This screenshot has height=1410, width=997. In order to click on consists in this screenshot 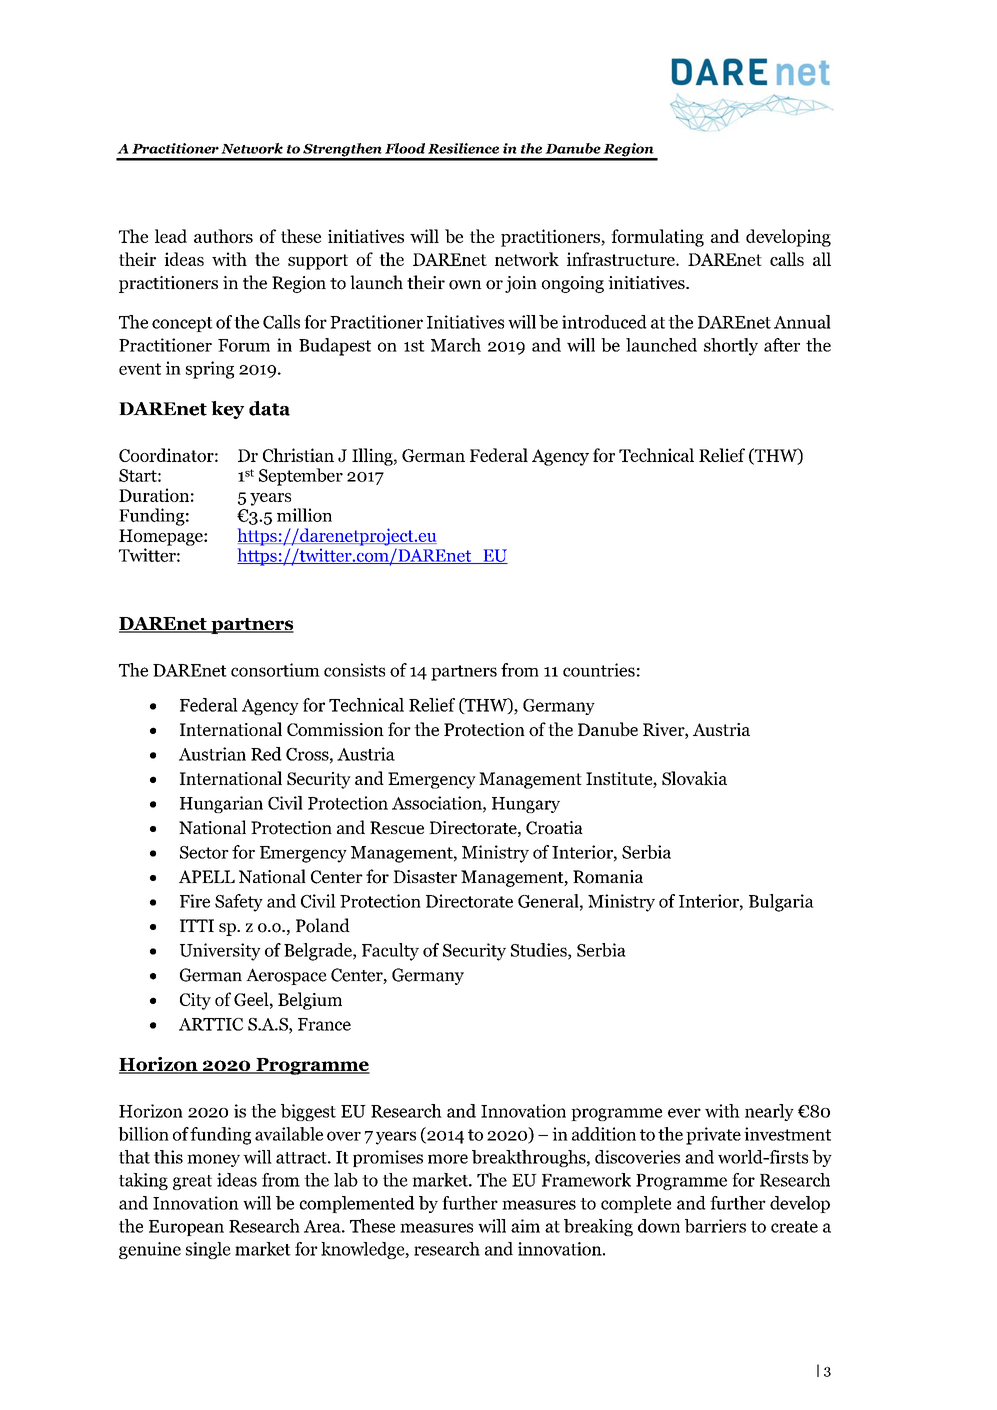, I will do `click(354, 670)`.
